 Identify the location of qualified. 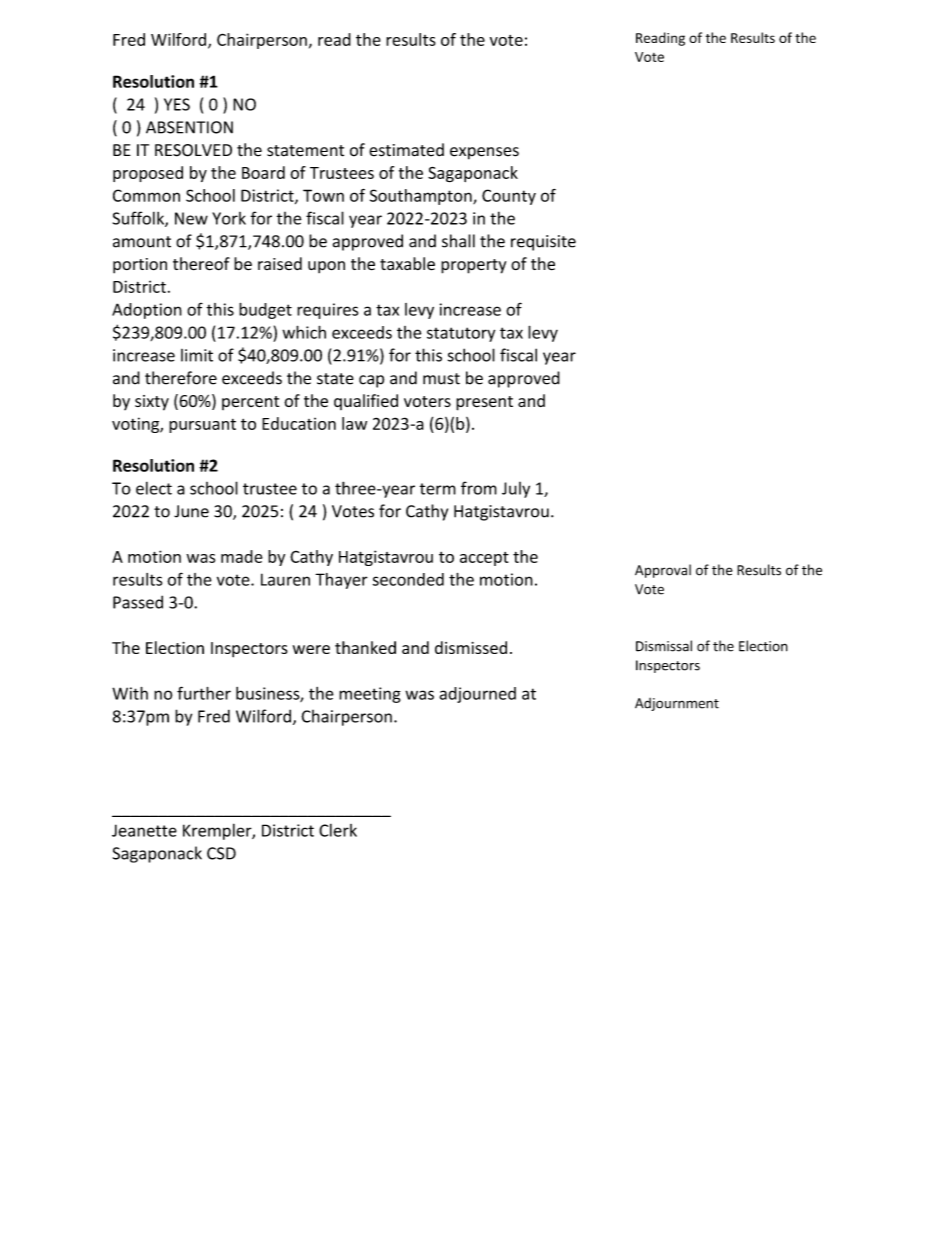
(366, 402).
